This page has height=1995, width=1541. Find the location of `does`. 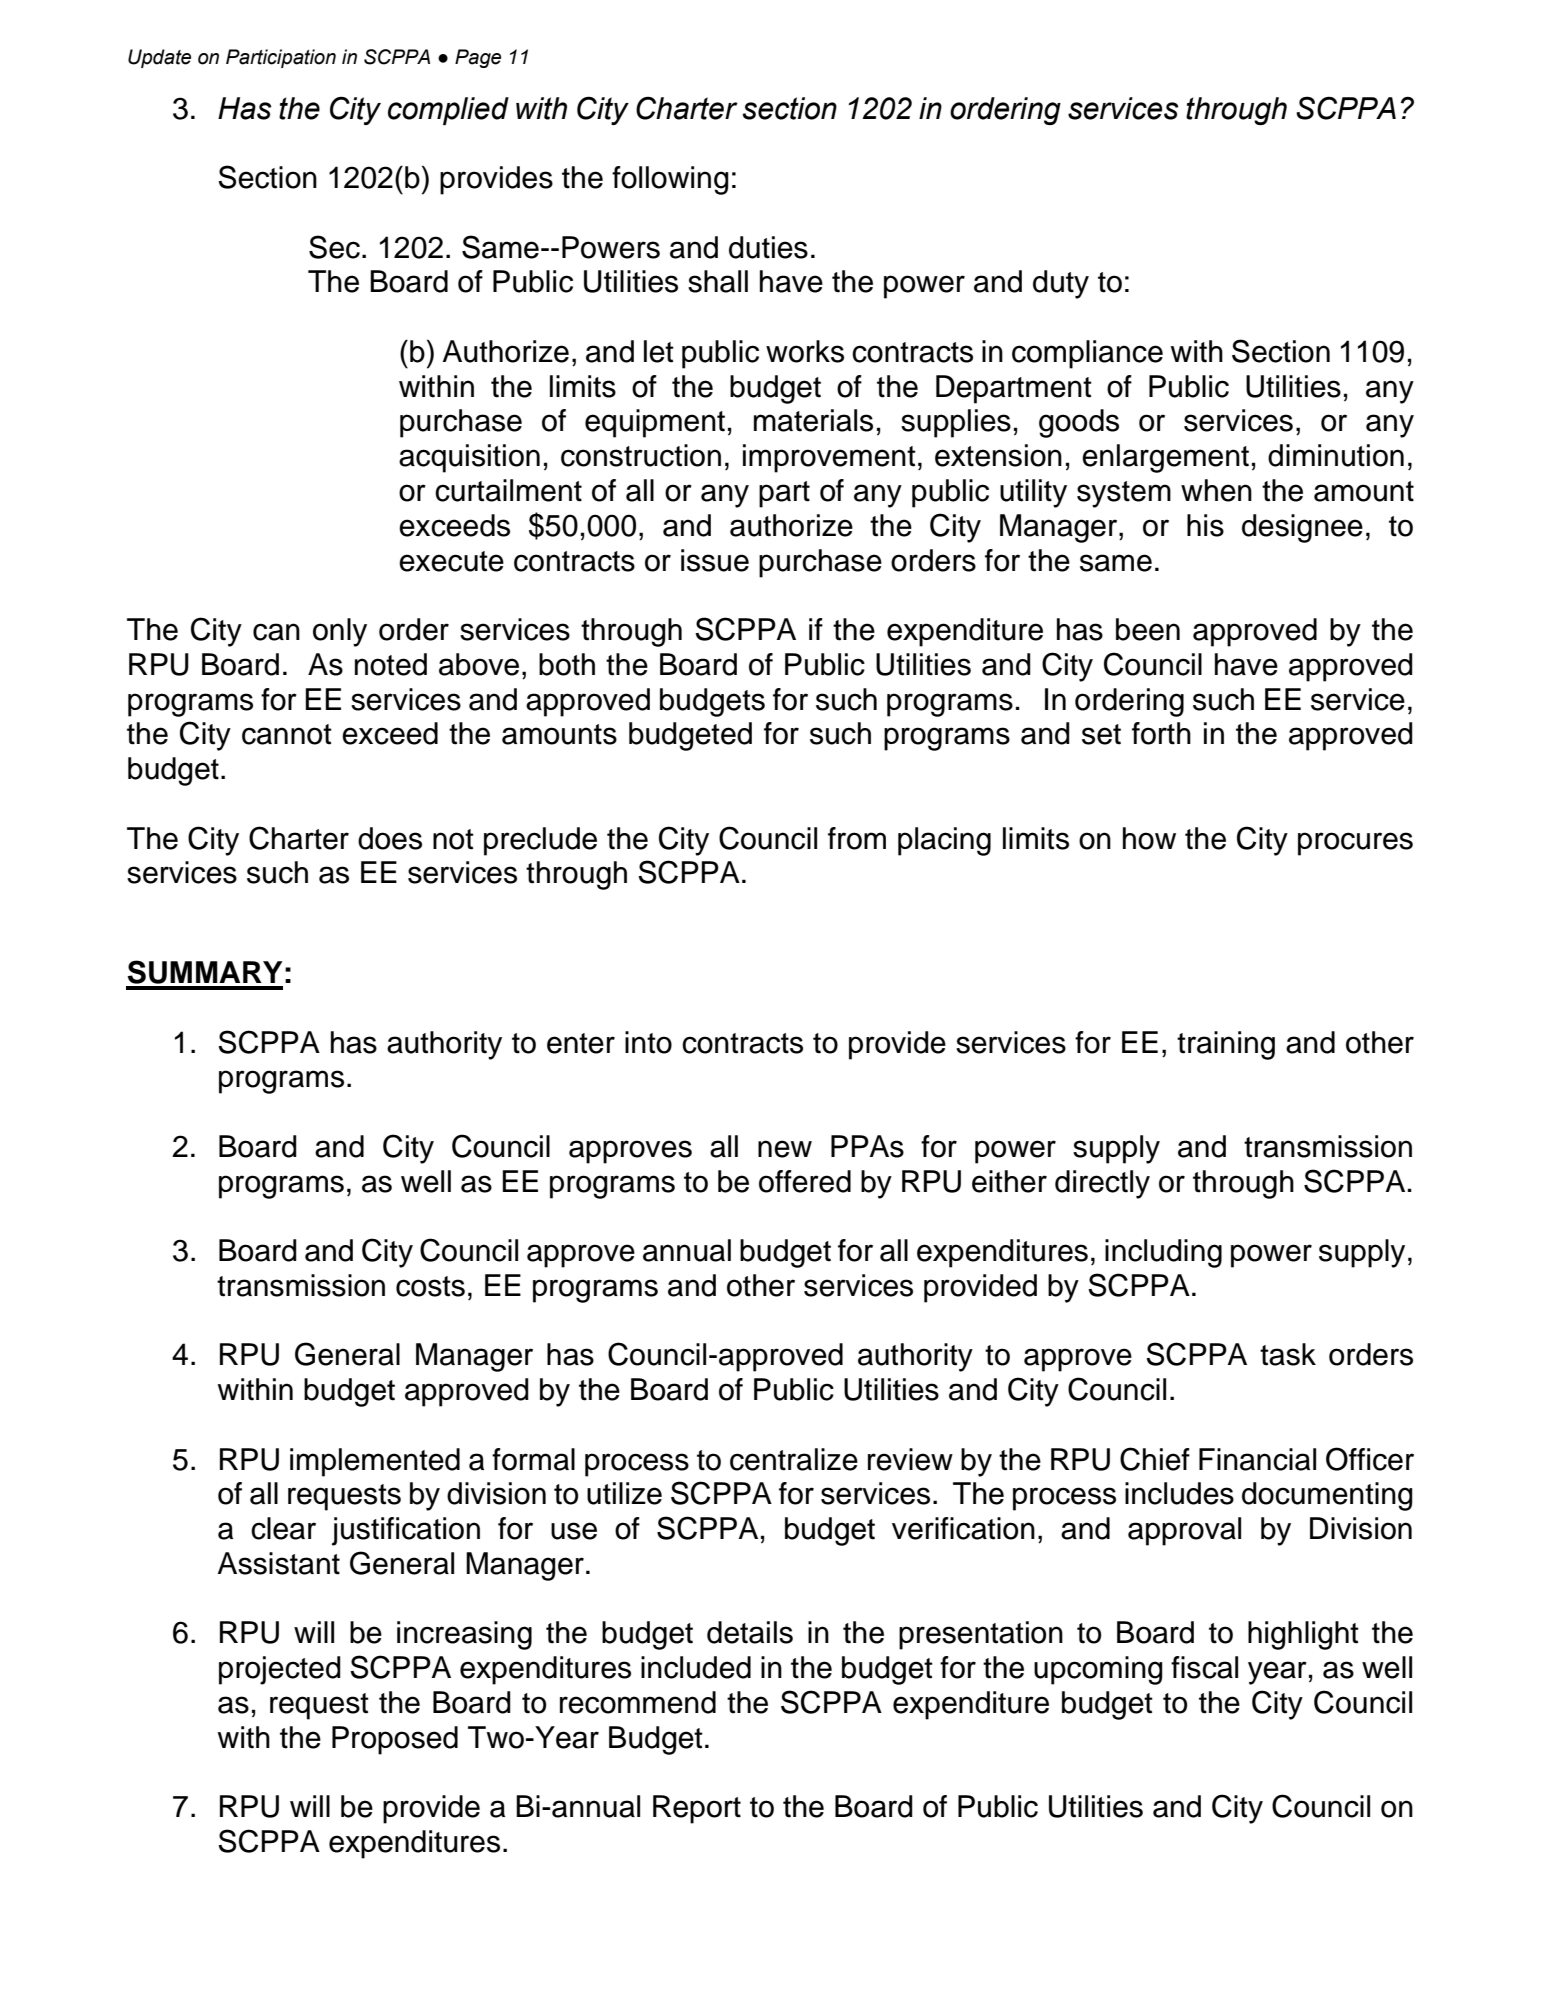

does is located at coordinates (390, 838).
